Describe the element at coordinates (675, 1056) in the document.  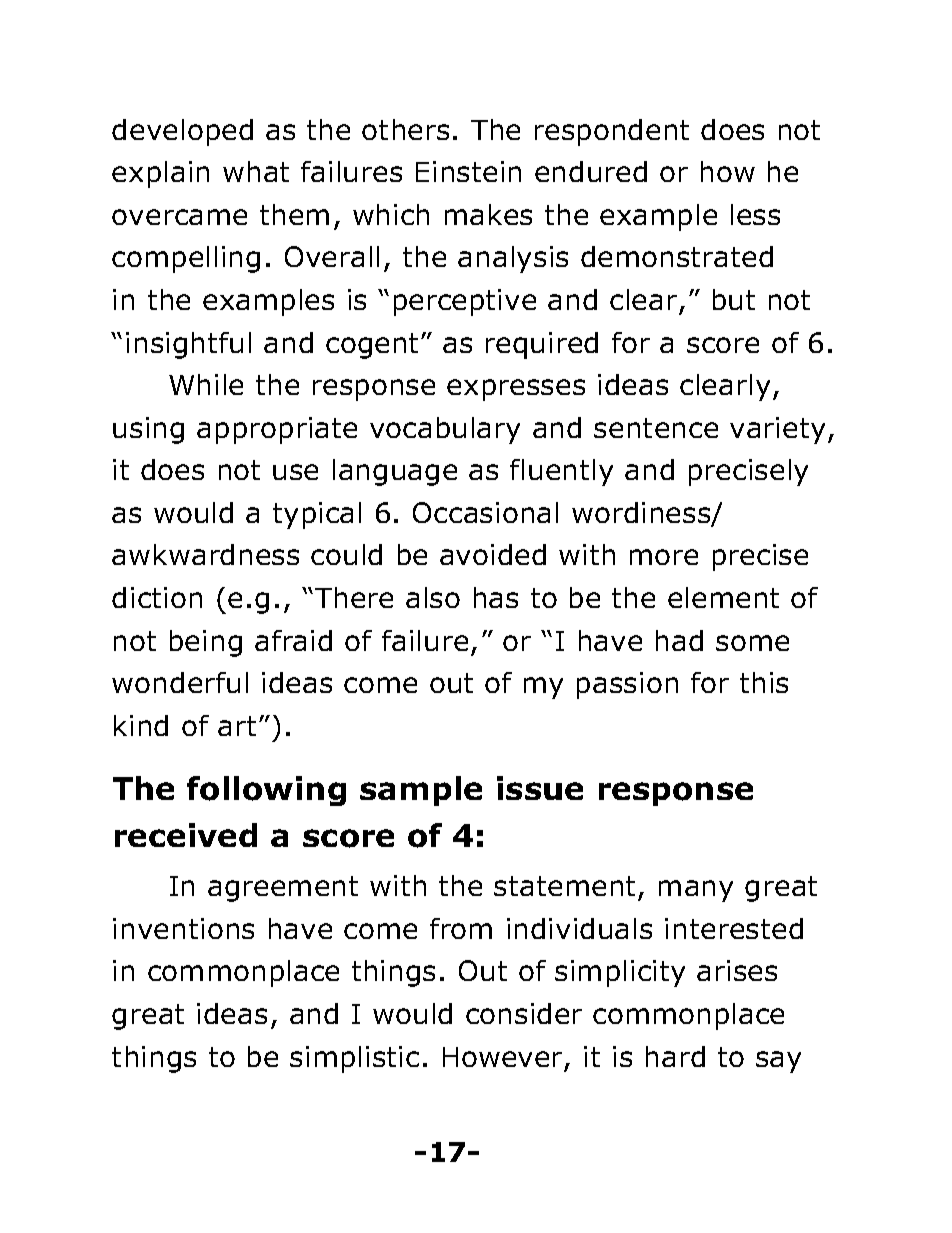
I see `hard` at that location.
